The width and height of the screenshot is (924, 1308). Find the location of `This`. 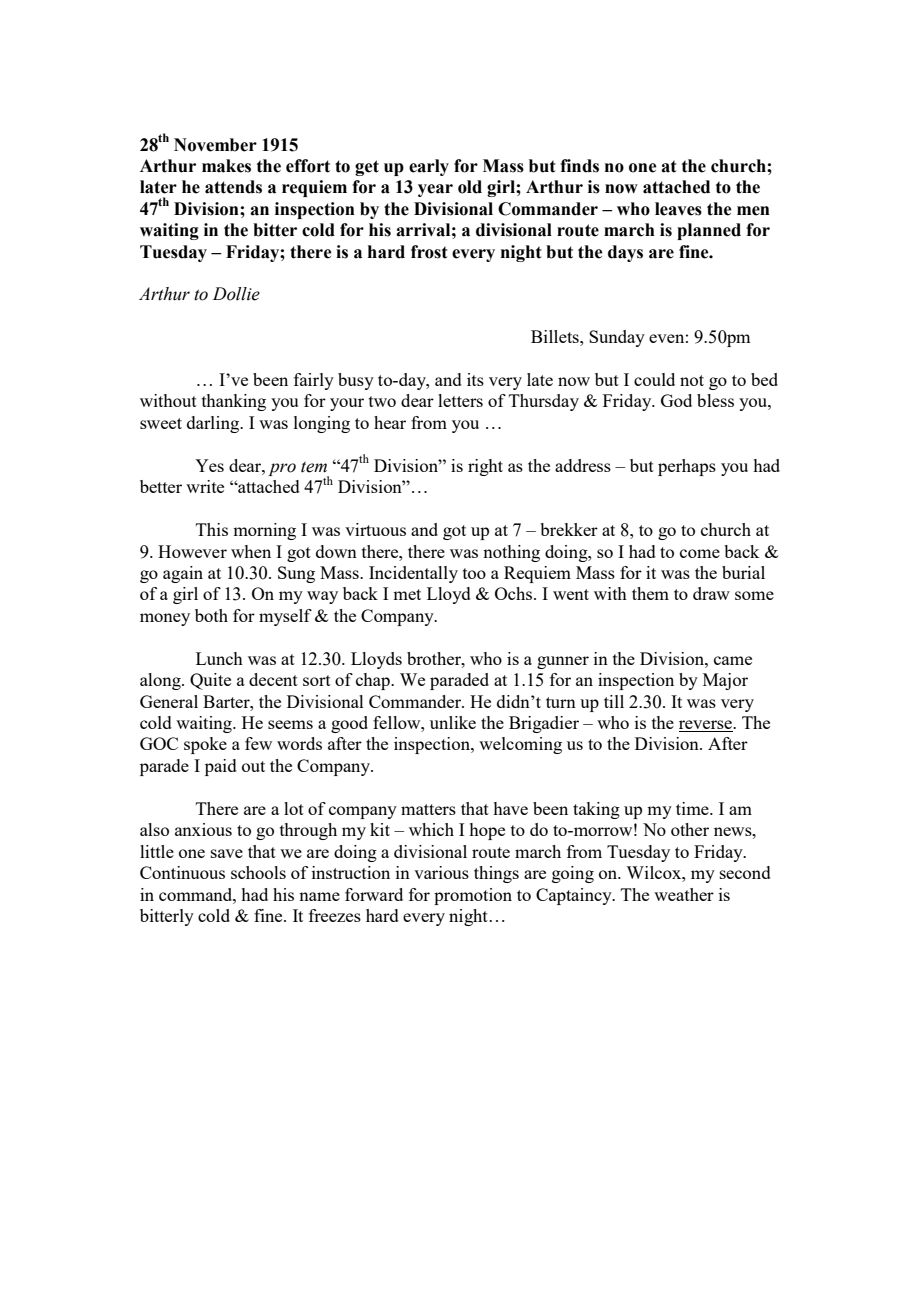

This is located at coordinates (212, 529).
